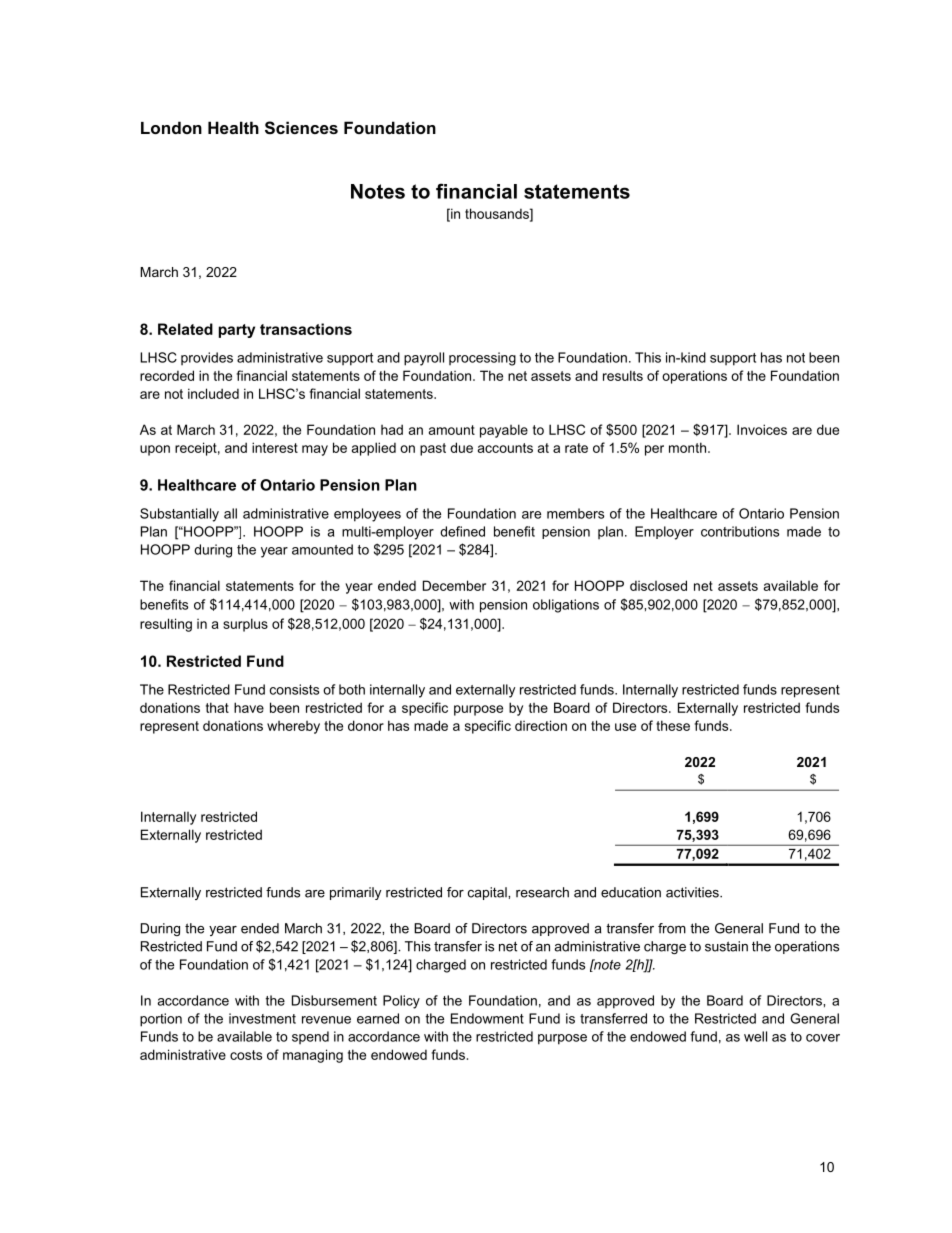  Describe the element at coordinates (541, 725) in the screenshot. I see `direction` at that location.
